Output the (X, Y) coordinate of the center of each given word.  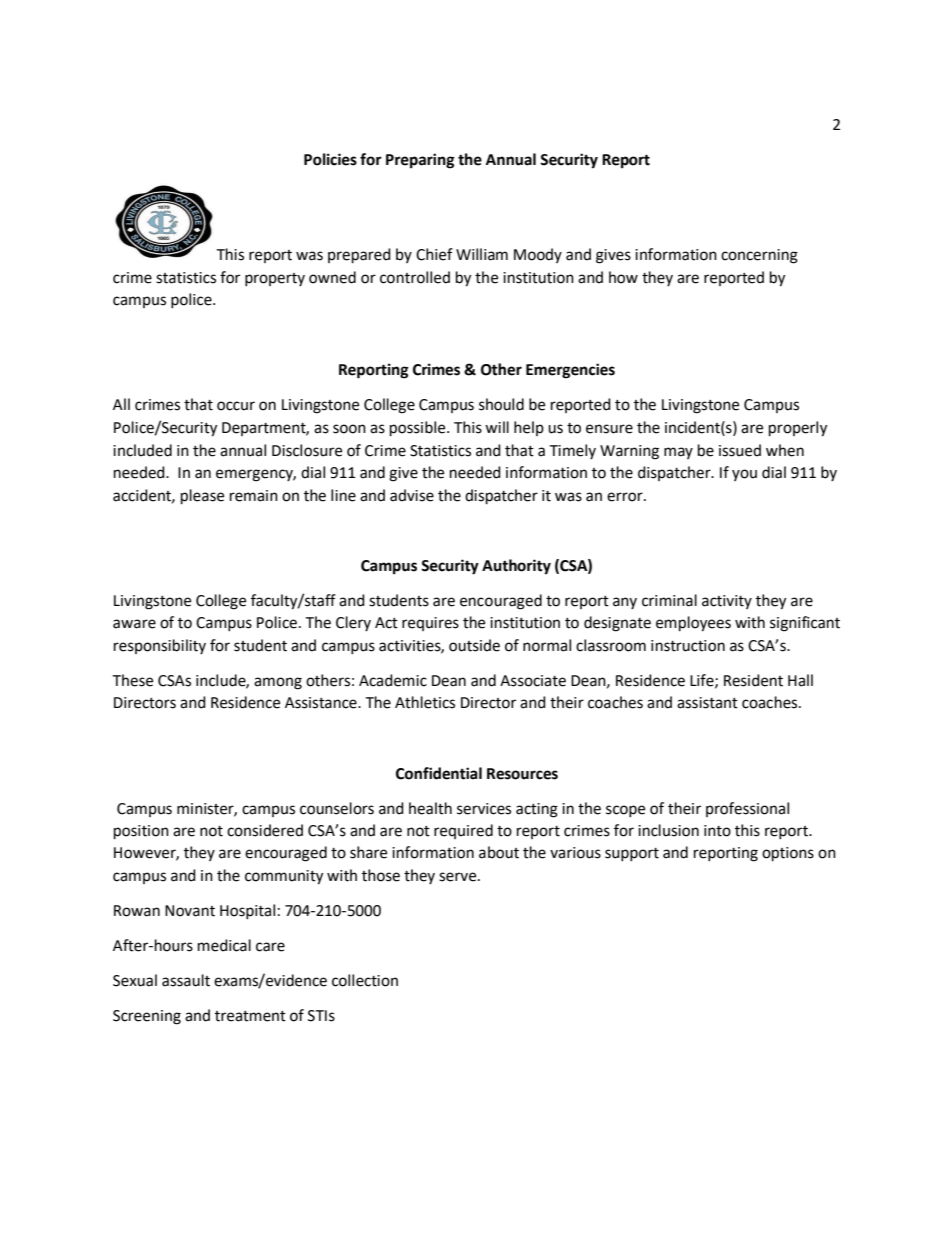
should (501, 404)
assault (186, 980)
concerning (759, 256)
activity (727, 602)
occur (236, 406)
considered (265, 830)
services (484, 809)
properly (798, 429)
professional (747, 809)
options (788, 854)
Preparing (420, 161)
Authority (516, 567)
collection (365, 980)
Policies (330, 159)
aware (134, 624)
